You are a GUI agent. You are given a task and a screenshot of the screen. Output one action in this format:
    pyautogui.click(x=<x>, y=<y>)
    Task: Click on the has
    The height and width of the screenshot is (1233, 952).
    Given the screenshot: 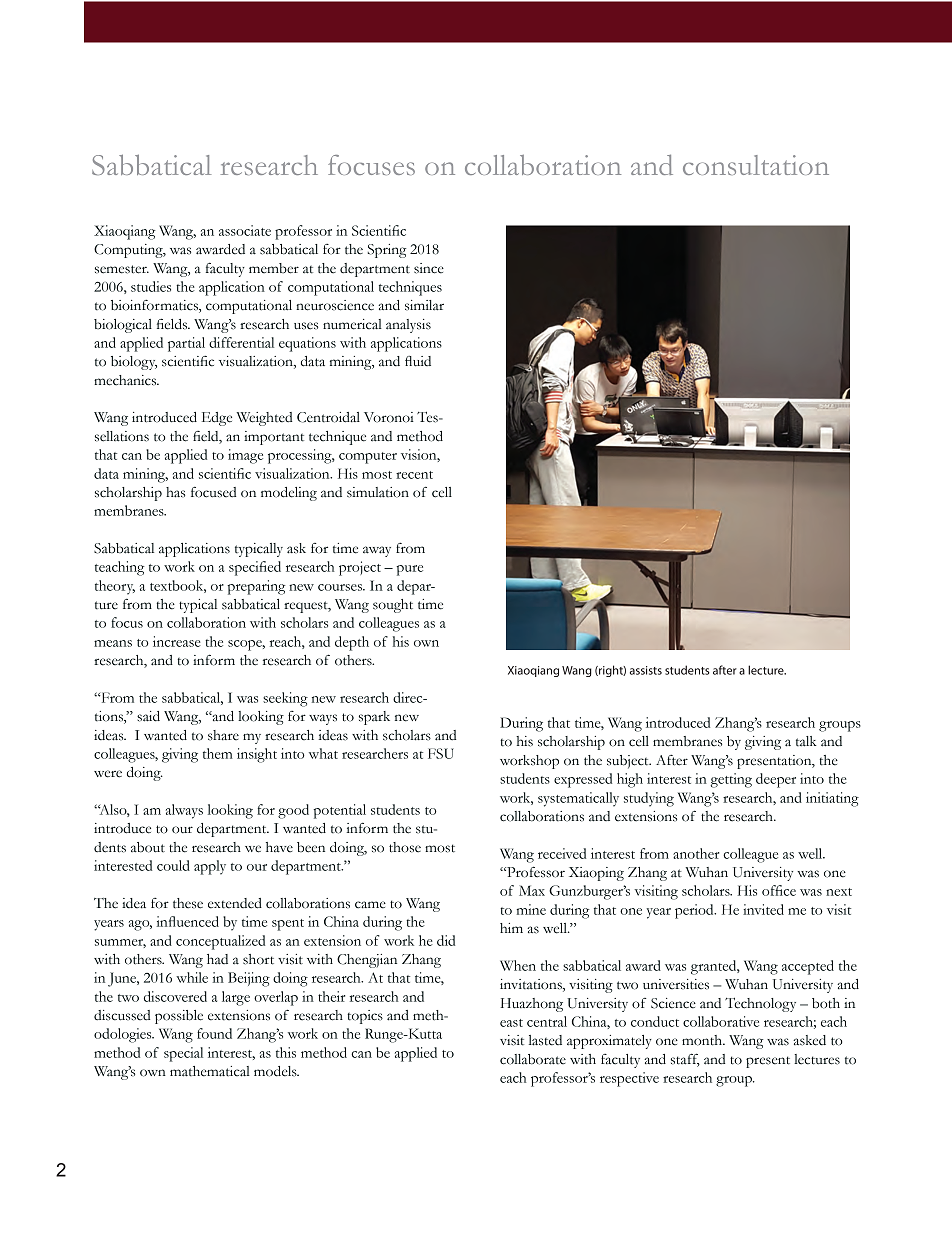 What is the action you would take?
    pyautogui.click(x=175, y=492)
